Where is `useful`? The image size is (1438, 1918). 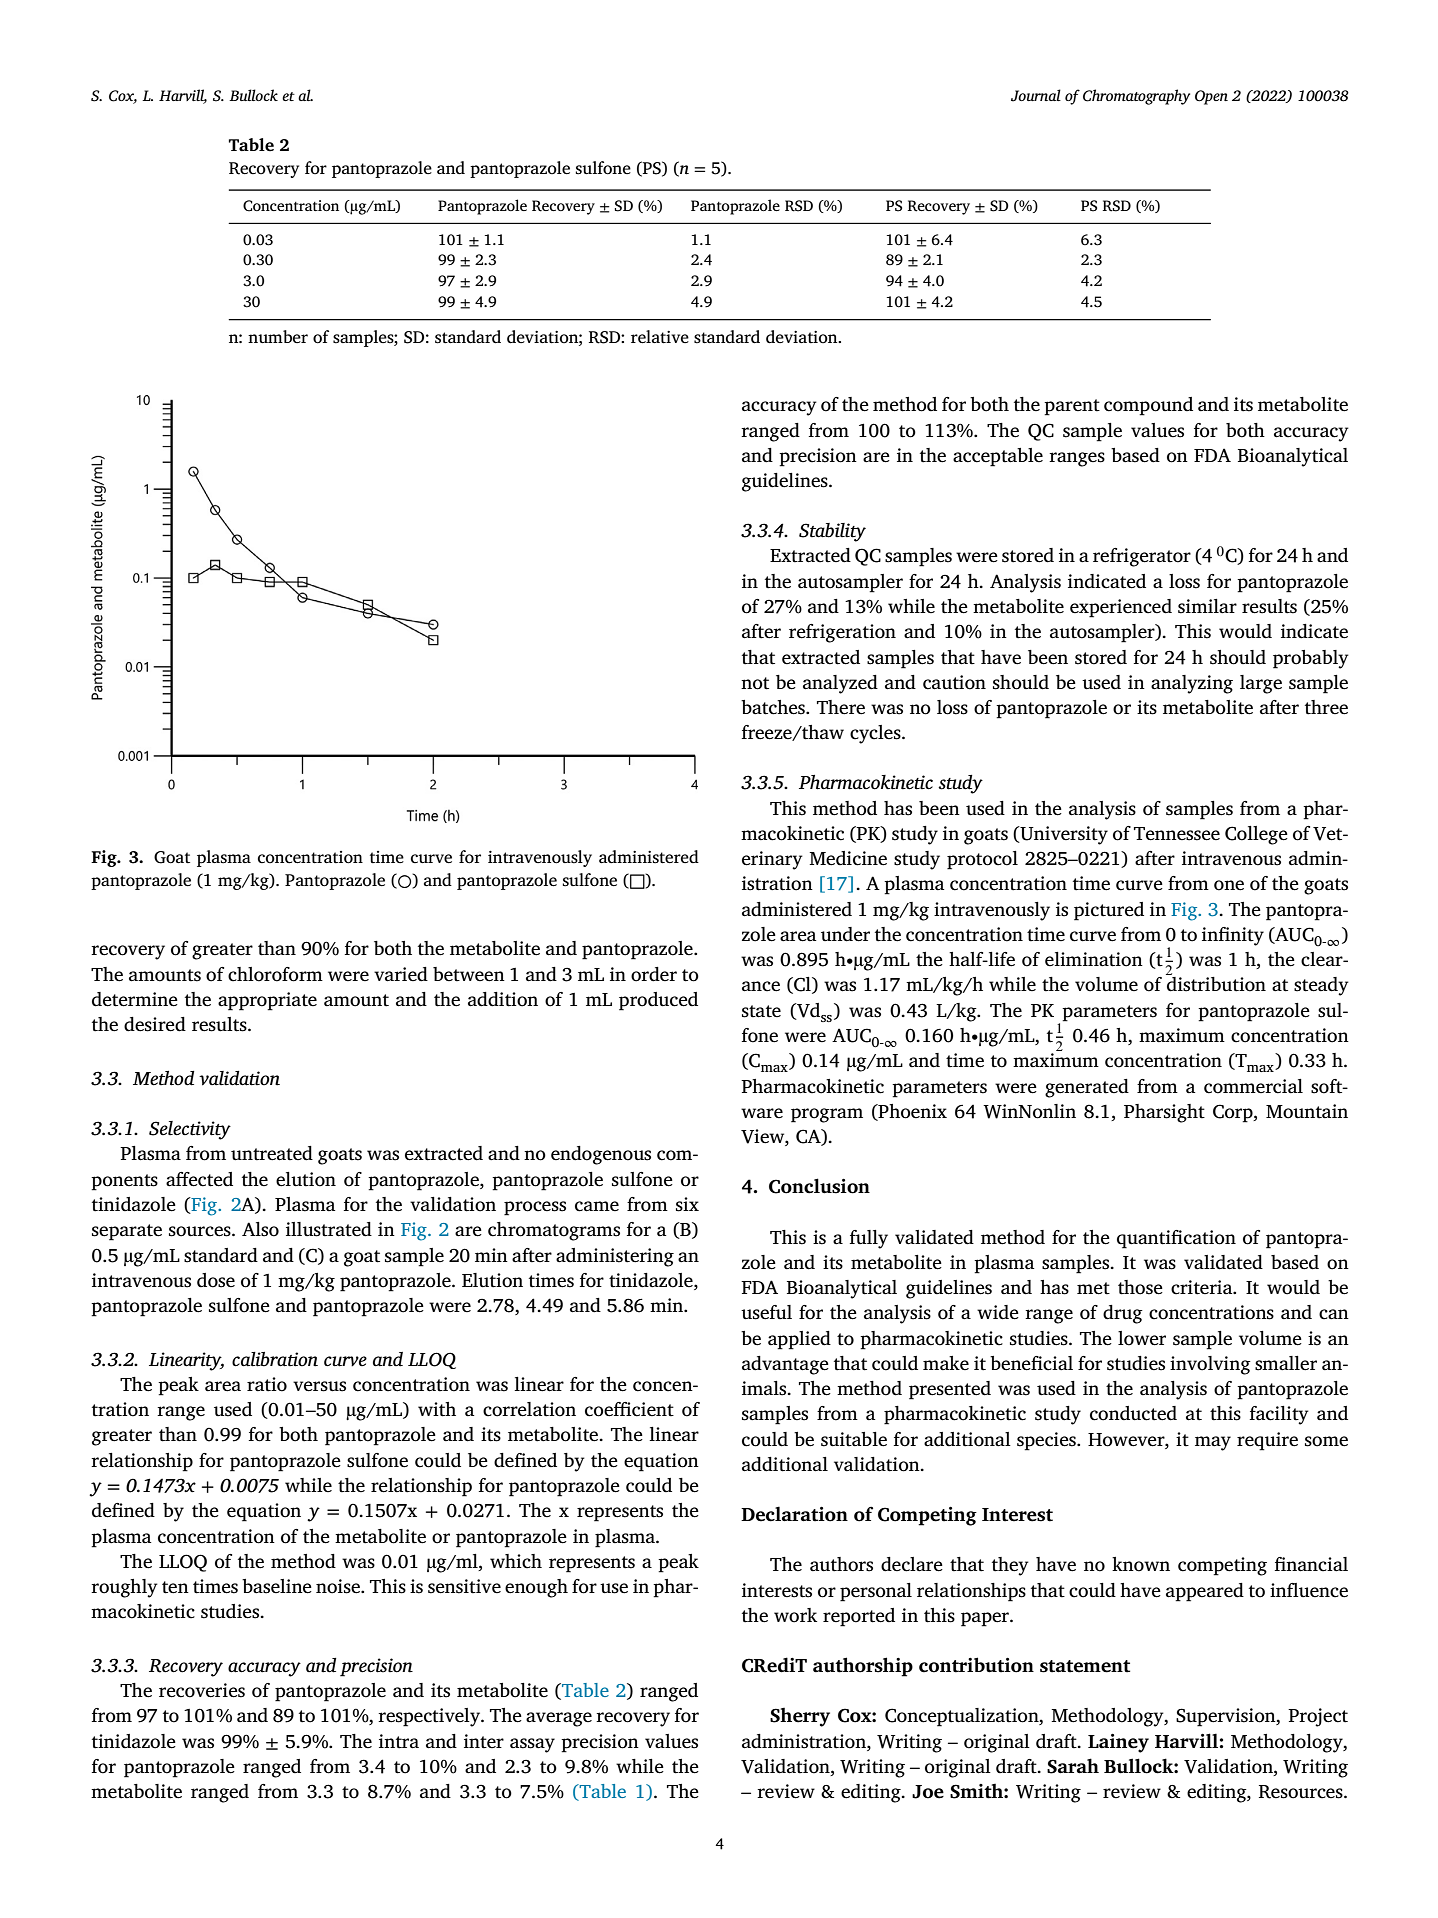
useful is located at coordinates (766, 1312).
